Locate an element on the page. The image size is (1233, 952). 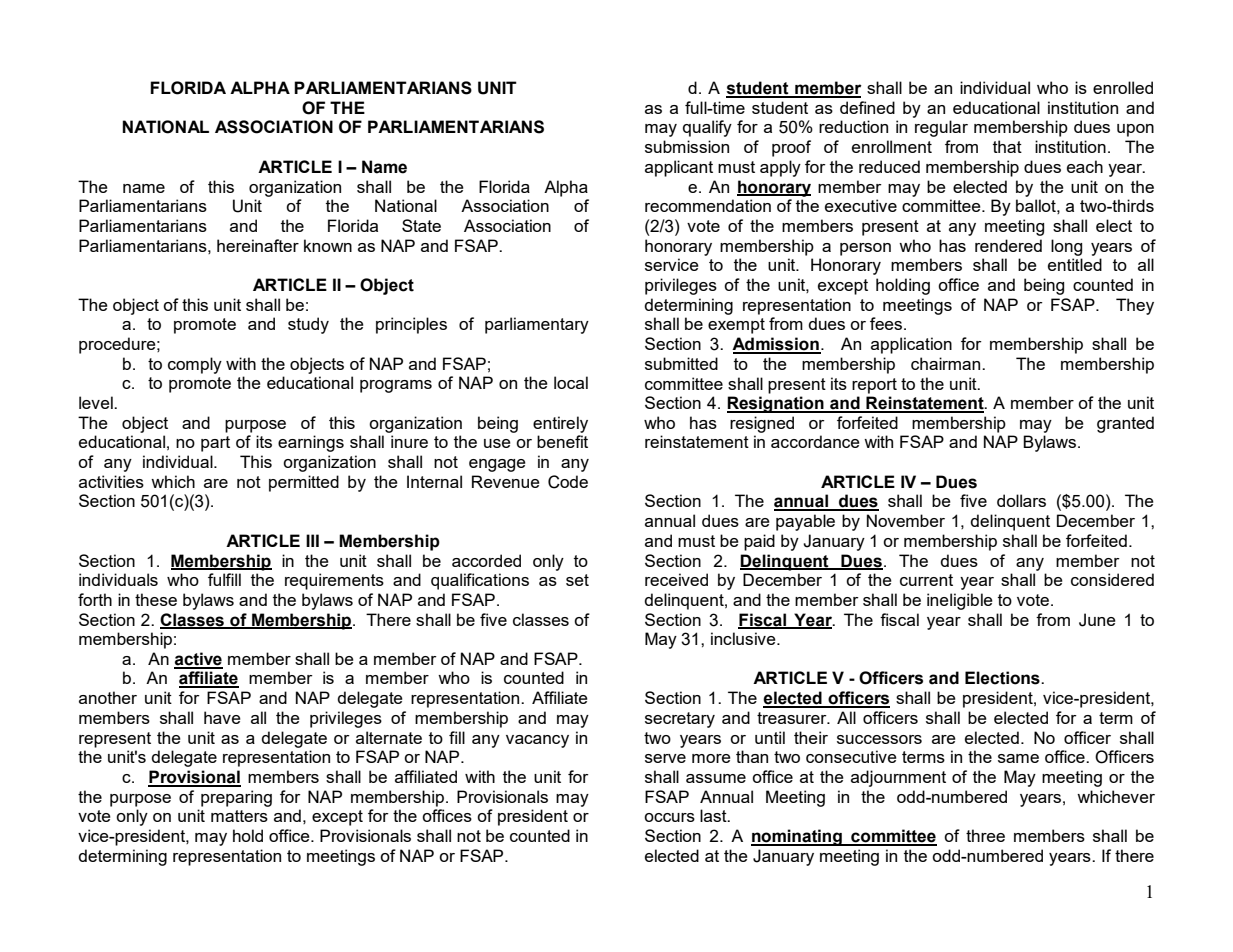
regular is located at coordinates (941, 128).
